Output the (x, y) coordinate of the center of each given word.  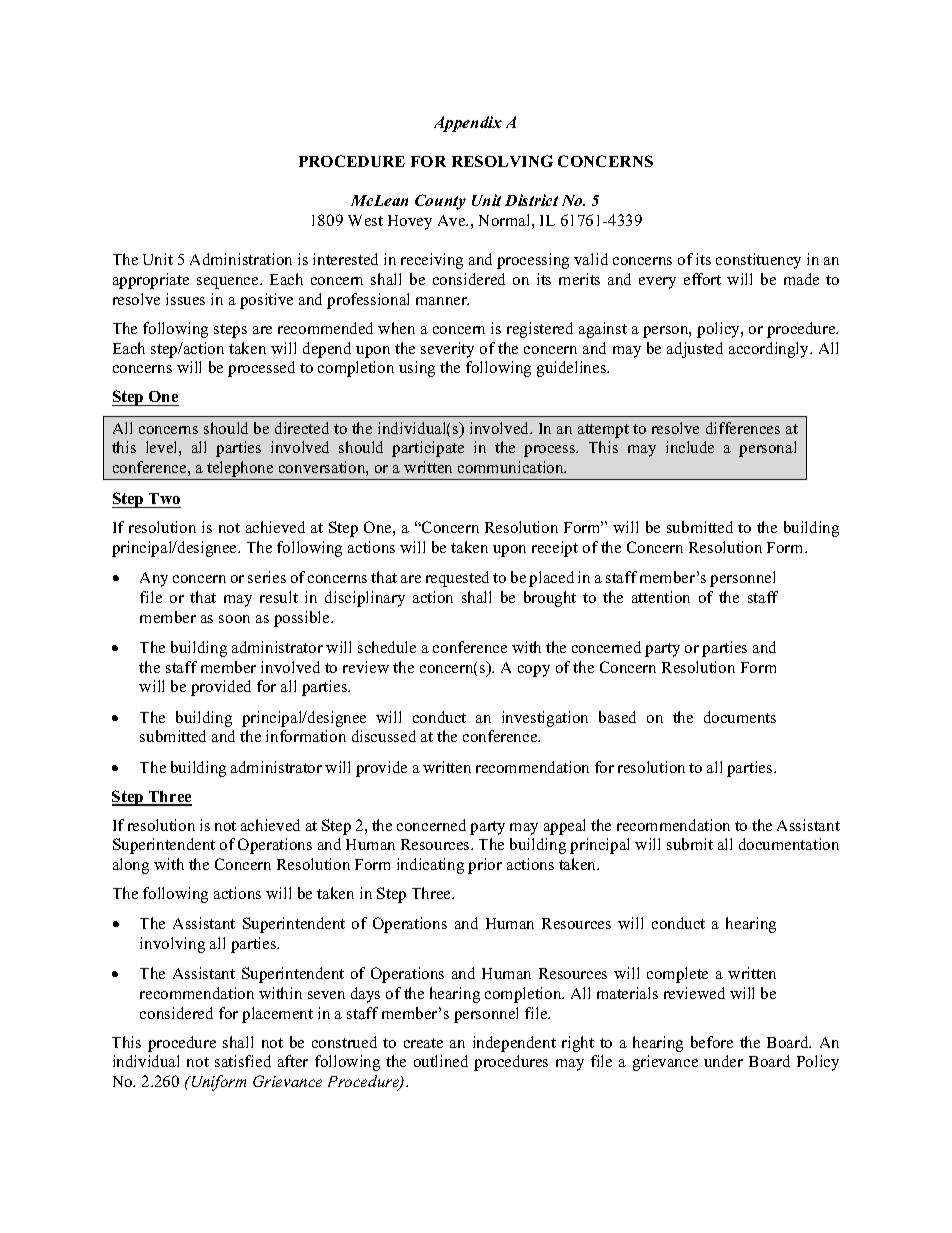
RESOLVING (502, 161)
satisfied (243, 1061)
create (423, 1043)
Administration (241, 259)
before (712, 1042)
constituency (758, 261)
